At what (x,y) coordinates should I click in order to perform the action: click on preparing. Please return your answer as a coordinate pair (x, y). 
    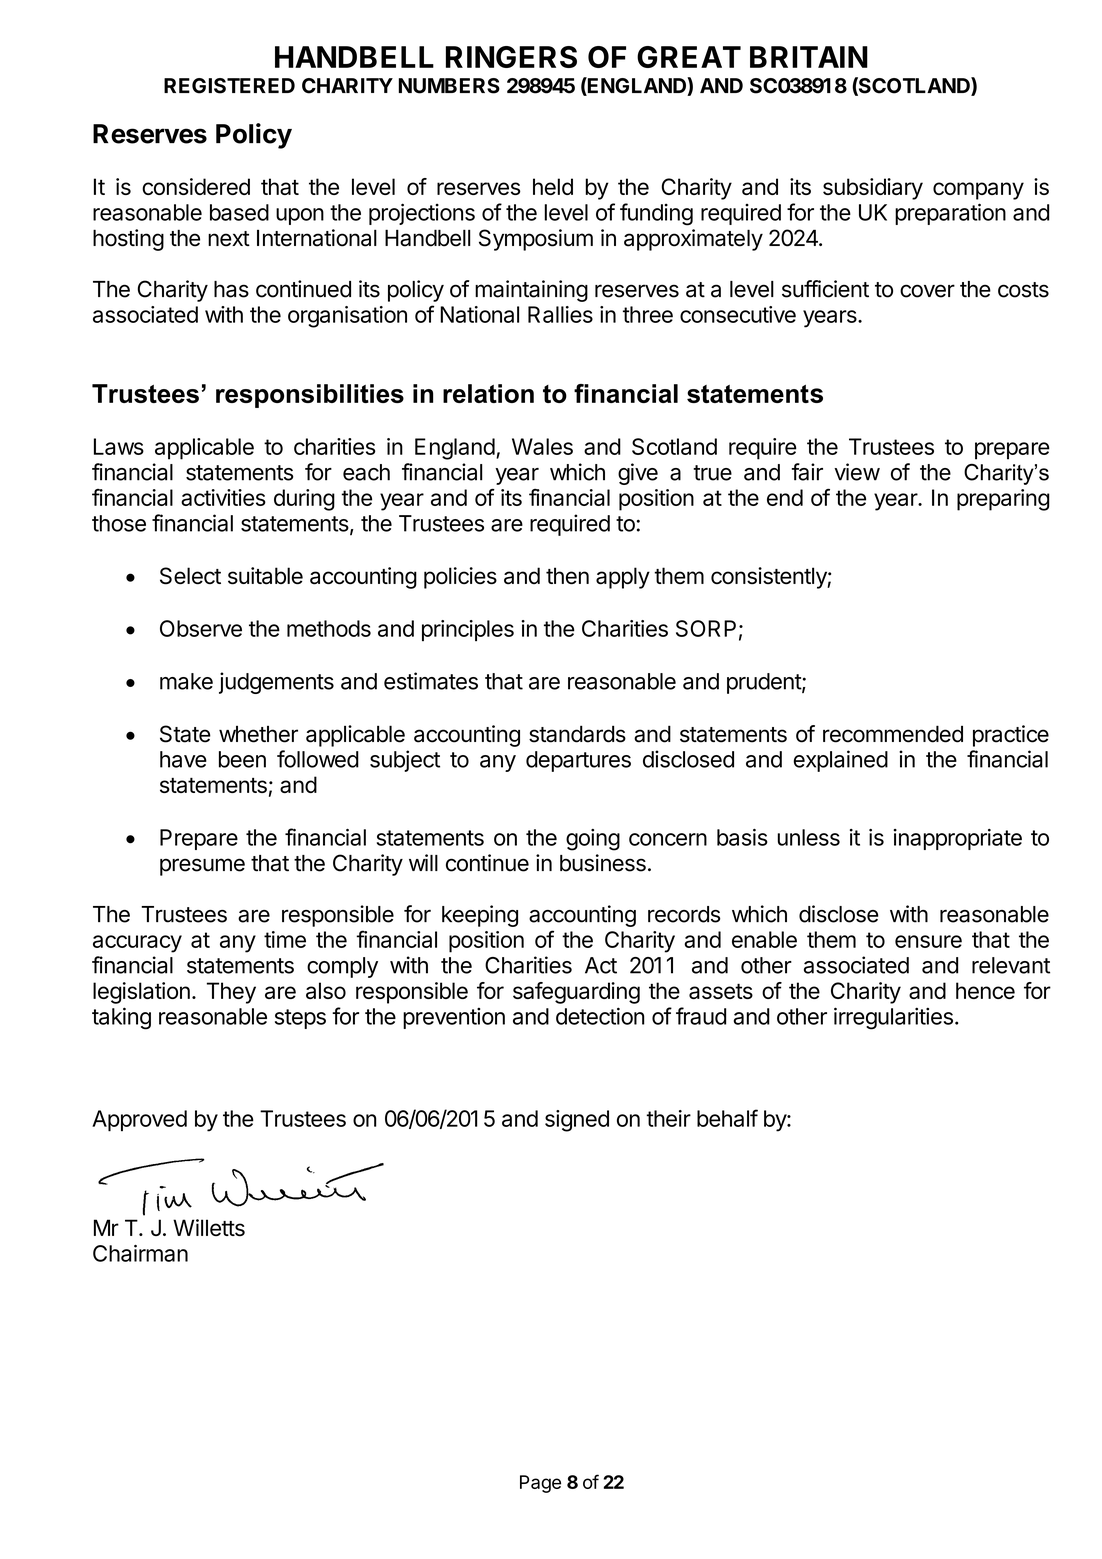
    Looking at the image, I should click on (1003, 500).
